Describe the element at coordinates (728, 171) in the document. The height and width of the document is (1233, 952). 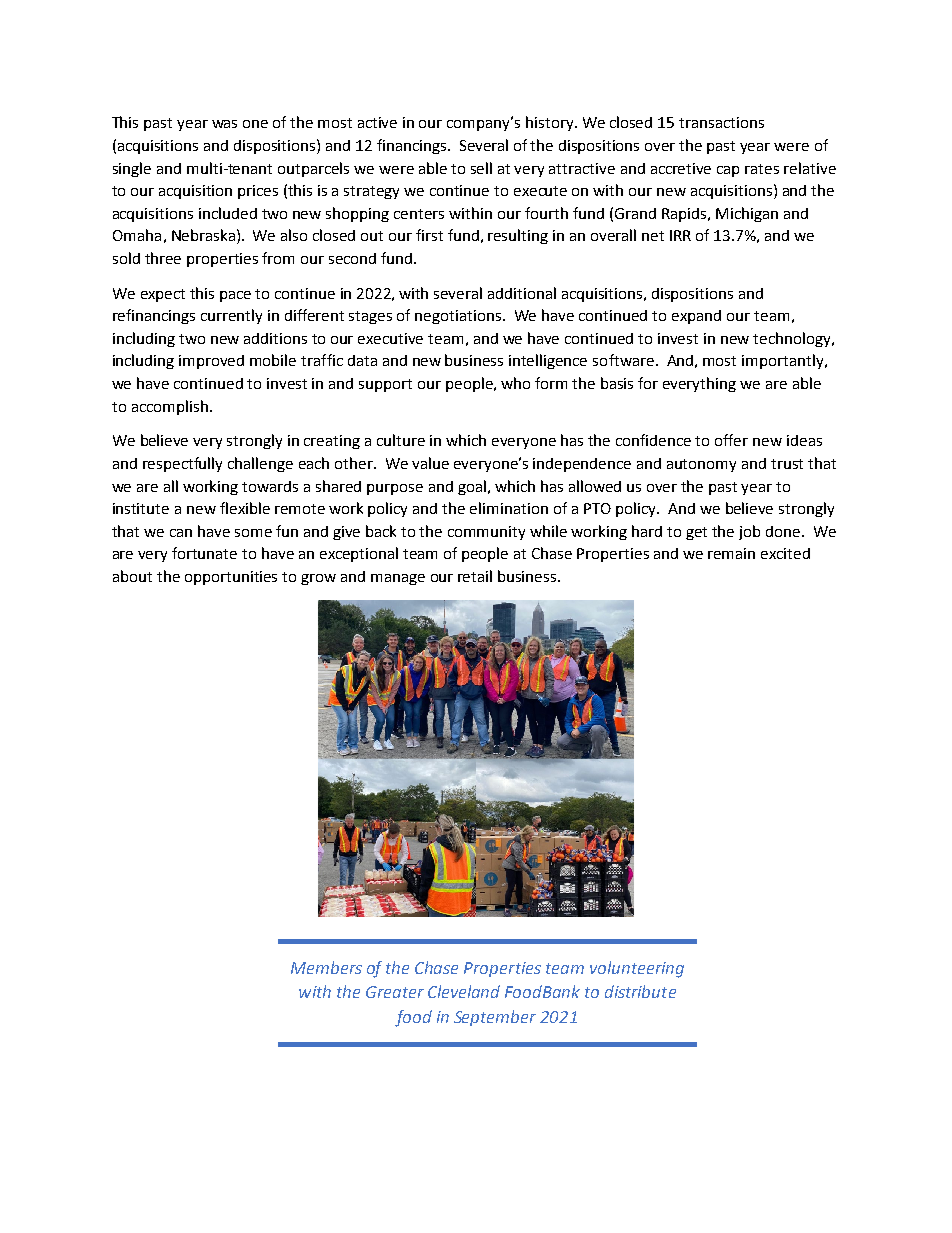
I see `cap` at that location.
